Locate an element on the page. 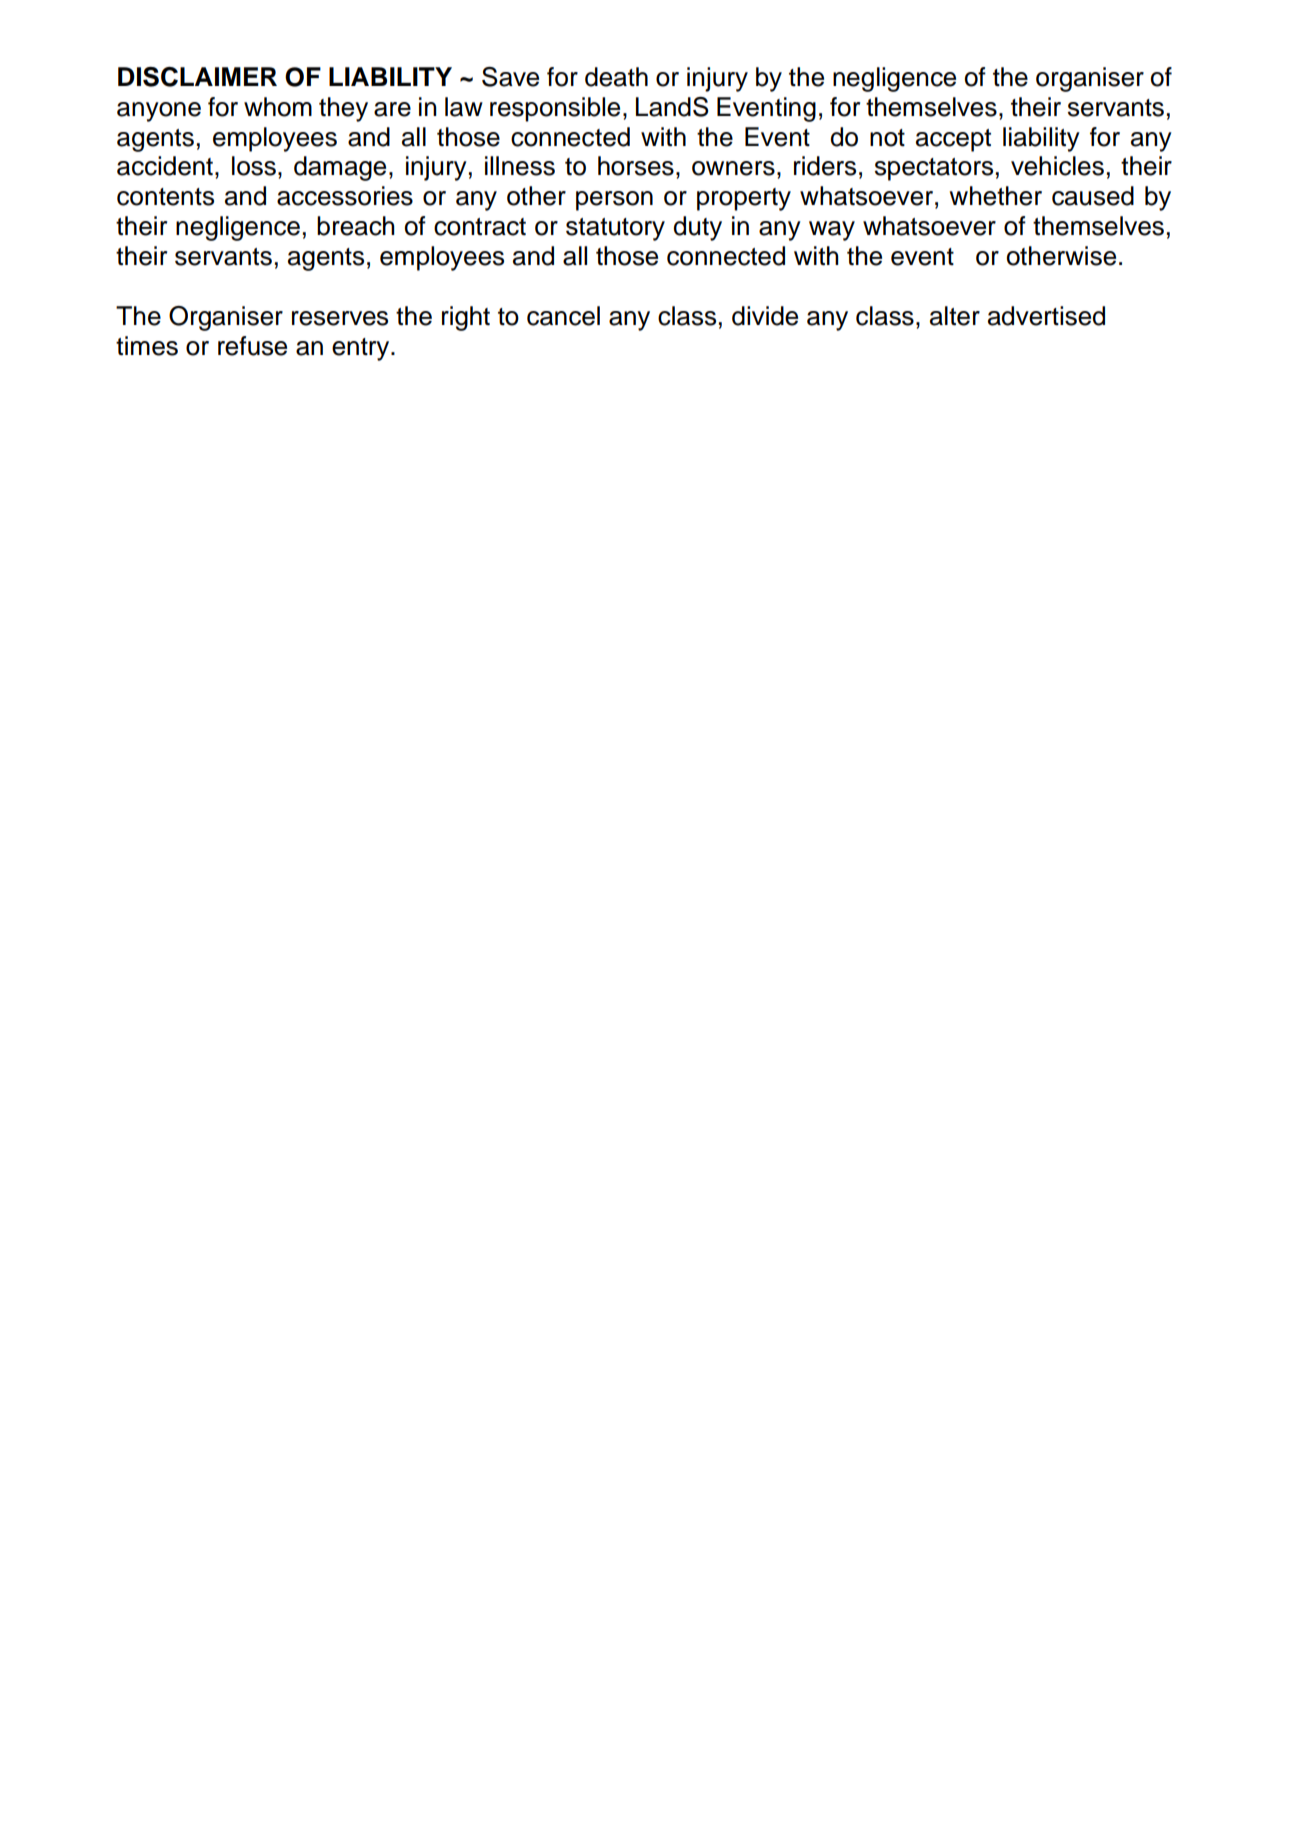 Image resolution: width=1289 pixels, height=1823 pixels. DISCLAIMER is located at coordinates (197, 77).
